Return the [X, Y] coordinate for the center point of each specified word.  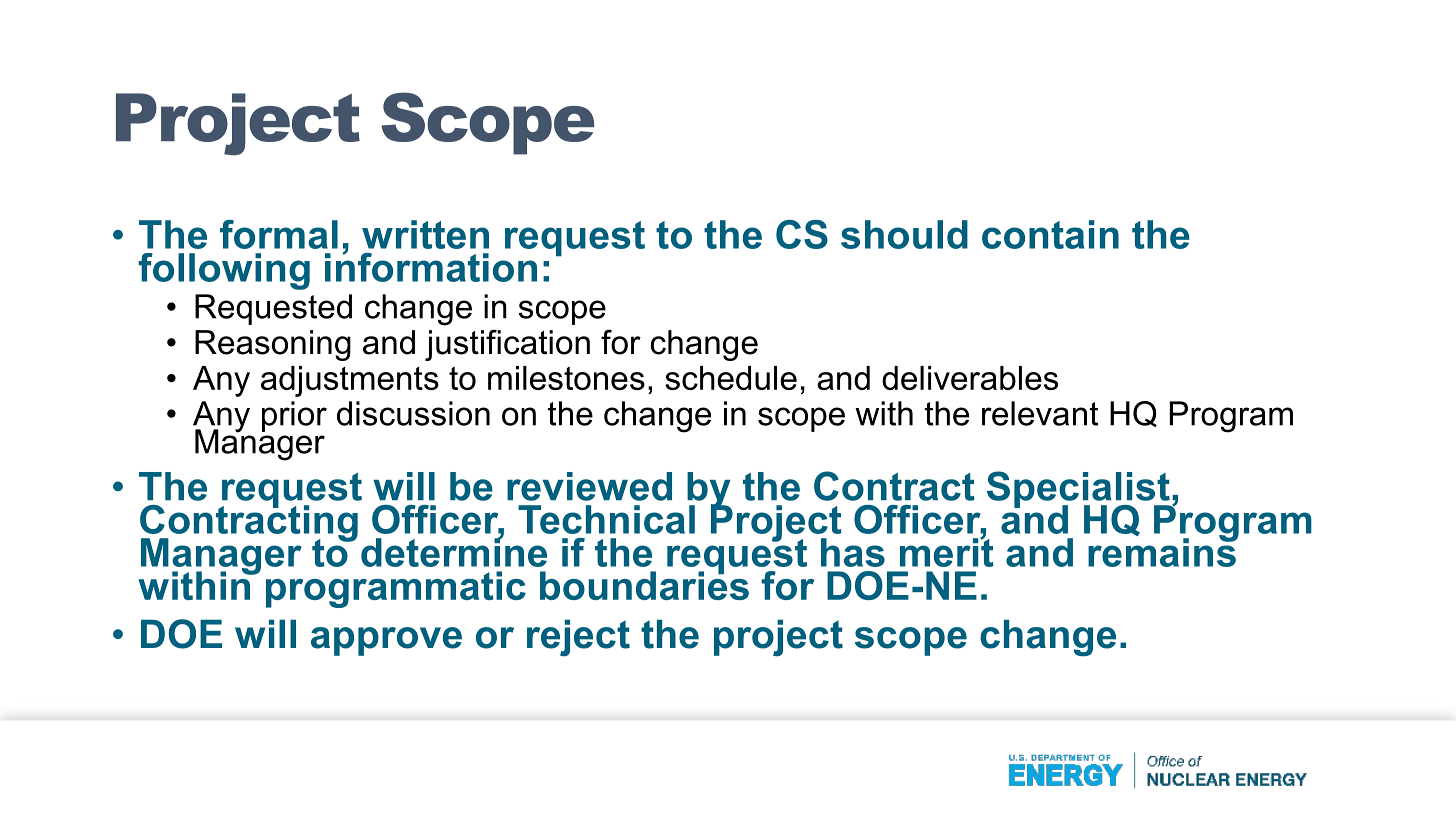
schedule [731, 378]
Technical [606, 519]
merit [947, 551]
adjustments [350, 381]
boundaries [644, 584]
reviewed [589, 486]
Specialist [1079, 491]
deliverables [970, 378]
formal [279, 234]
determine [454, 551]
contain [1050, 234]
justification [507, 345]
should [904, 234]
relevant [1040, 413]
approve [386, 641]
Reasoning [273, 345]
